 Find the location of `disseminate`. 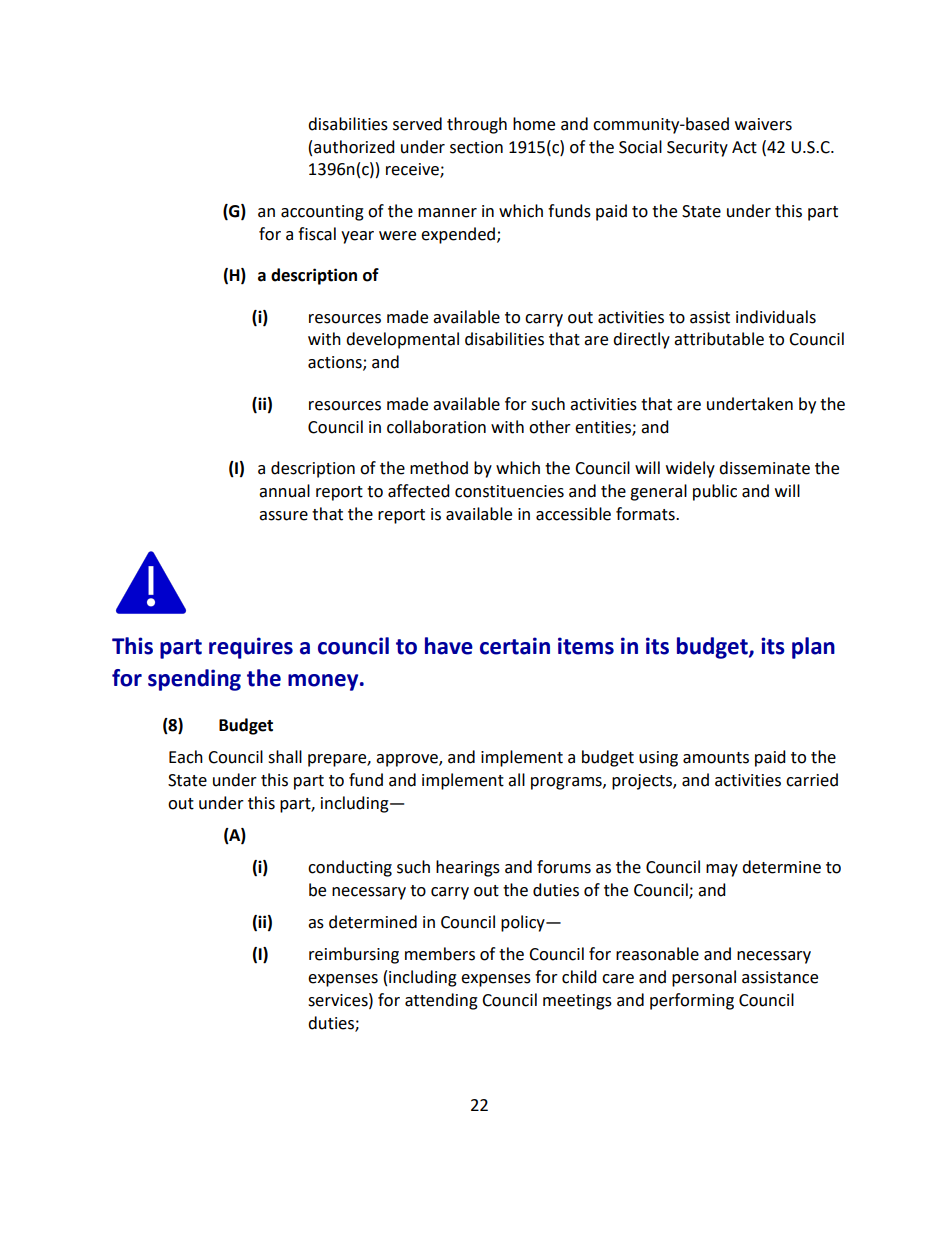

disseminate is located at coordinates (764, 468).
